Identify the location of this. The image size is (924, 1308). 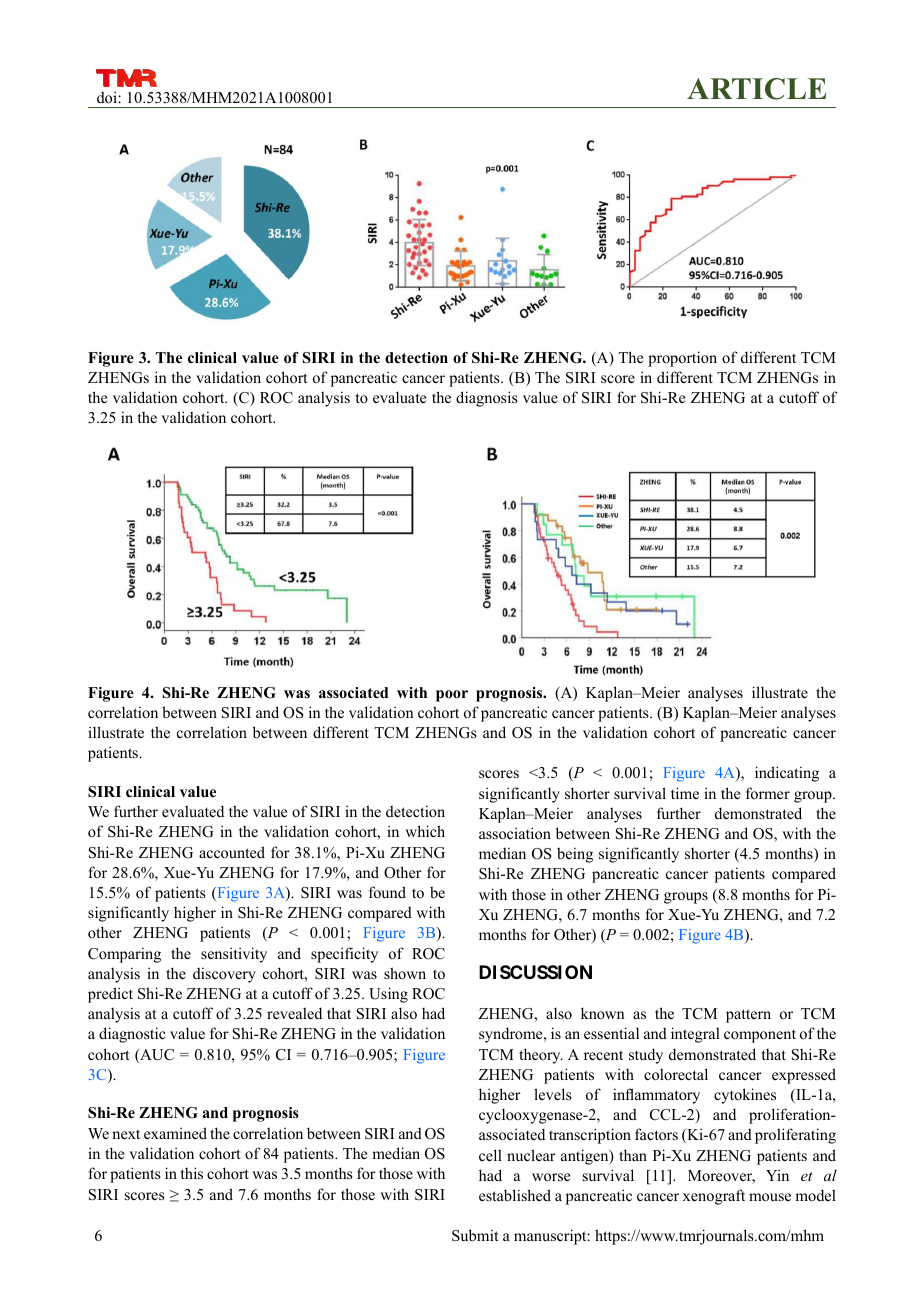
(192, 1173).
